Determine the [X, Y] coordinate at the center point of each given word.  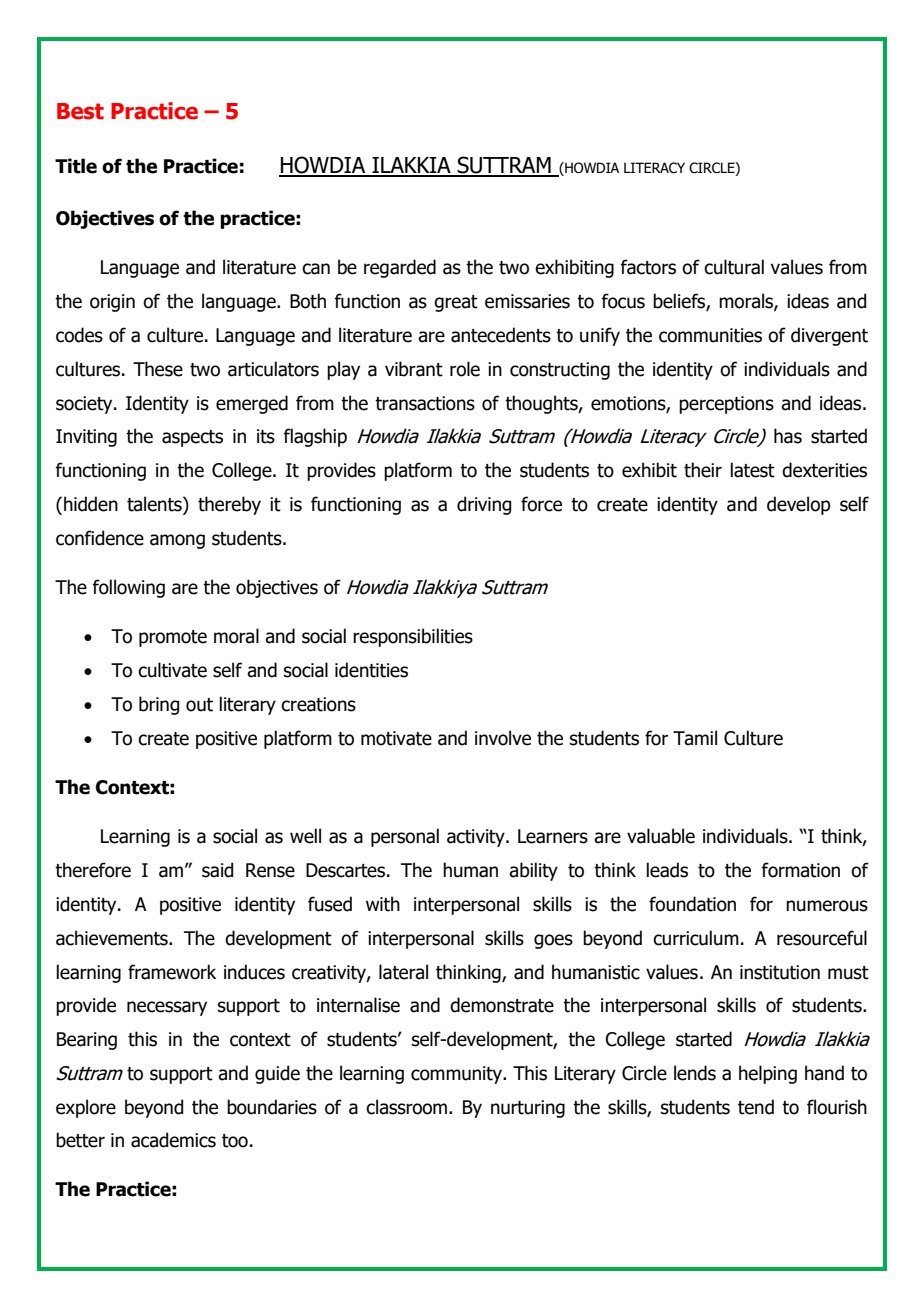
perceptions [726, 405]
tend [756, 1107]
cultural [734, 267]
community [457, 1075]
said [217, 870]
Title [76, 166]
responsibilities [413, 637]
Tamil [695, 738]
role [465, 369]
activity [477, 838]
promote [173, 638]
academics [173, 1140]
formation [800, 870]
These [158, 369]
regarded [400, 268]
